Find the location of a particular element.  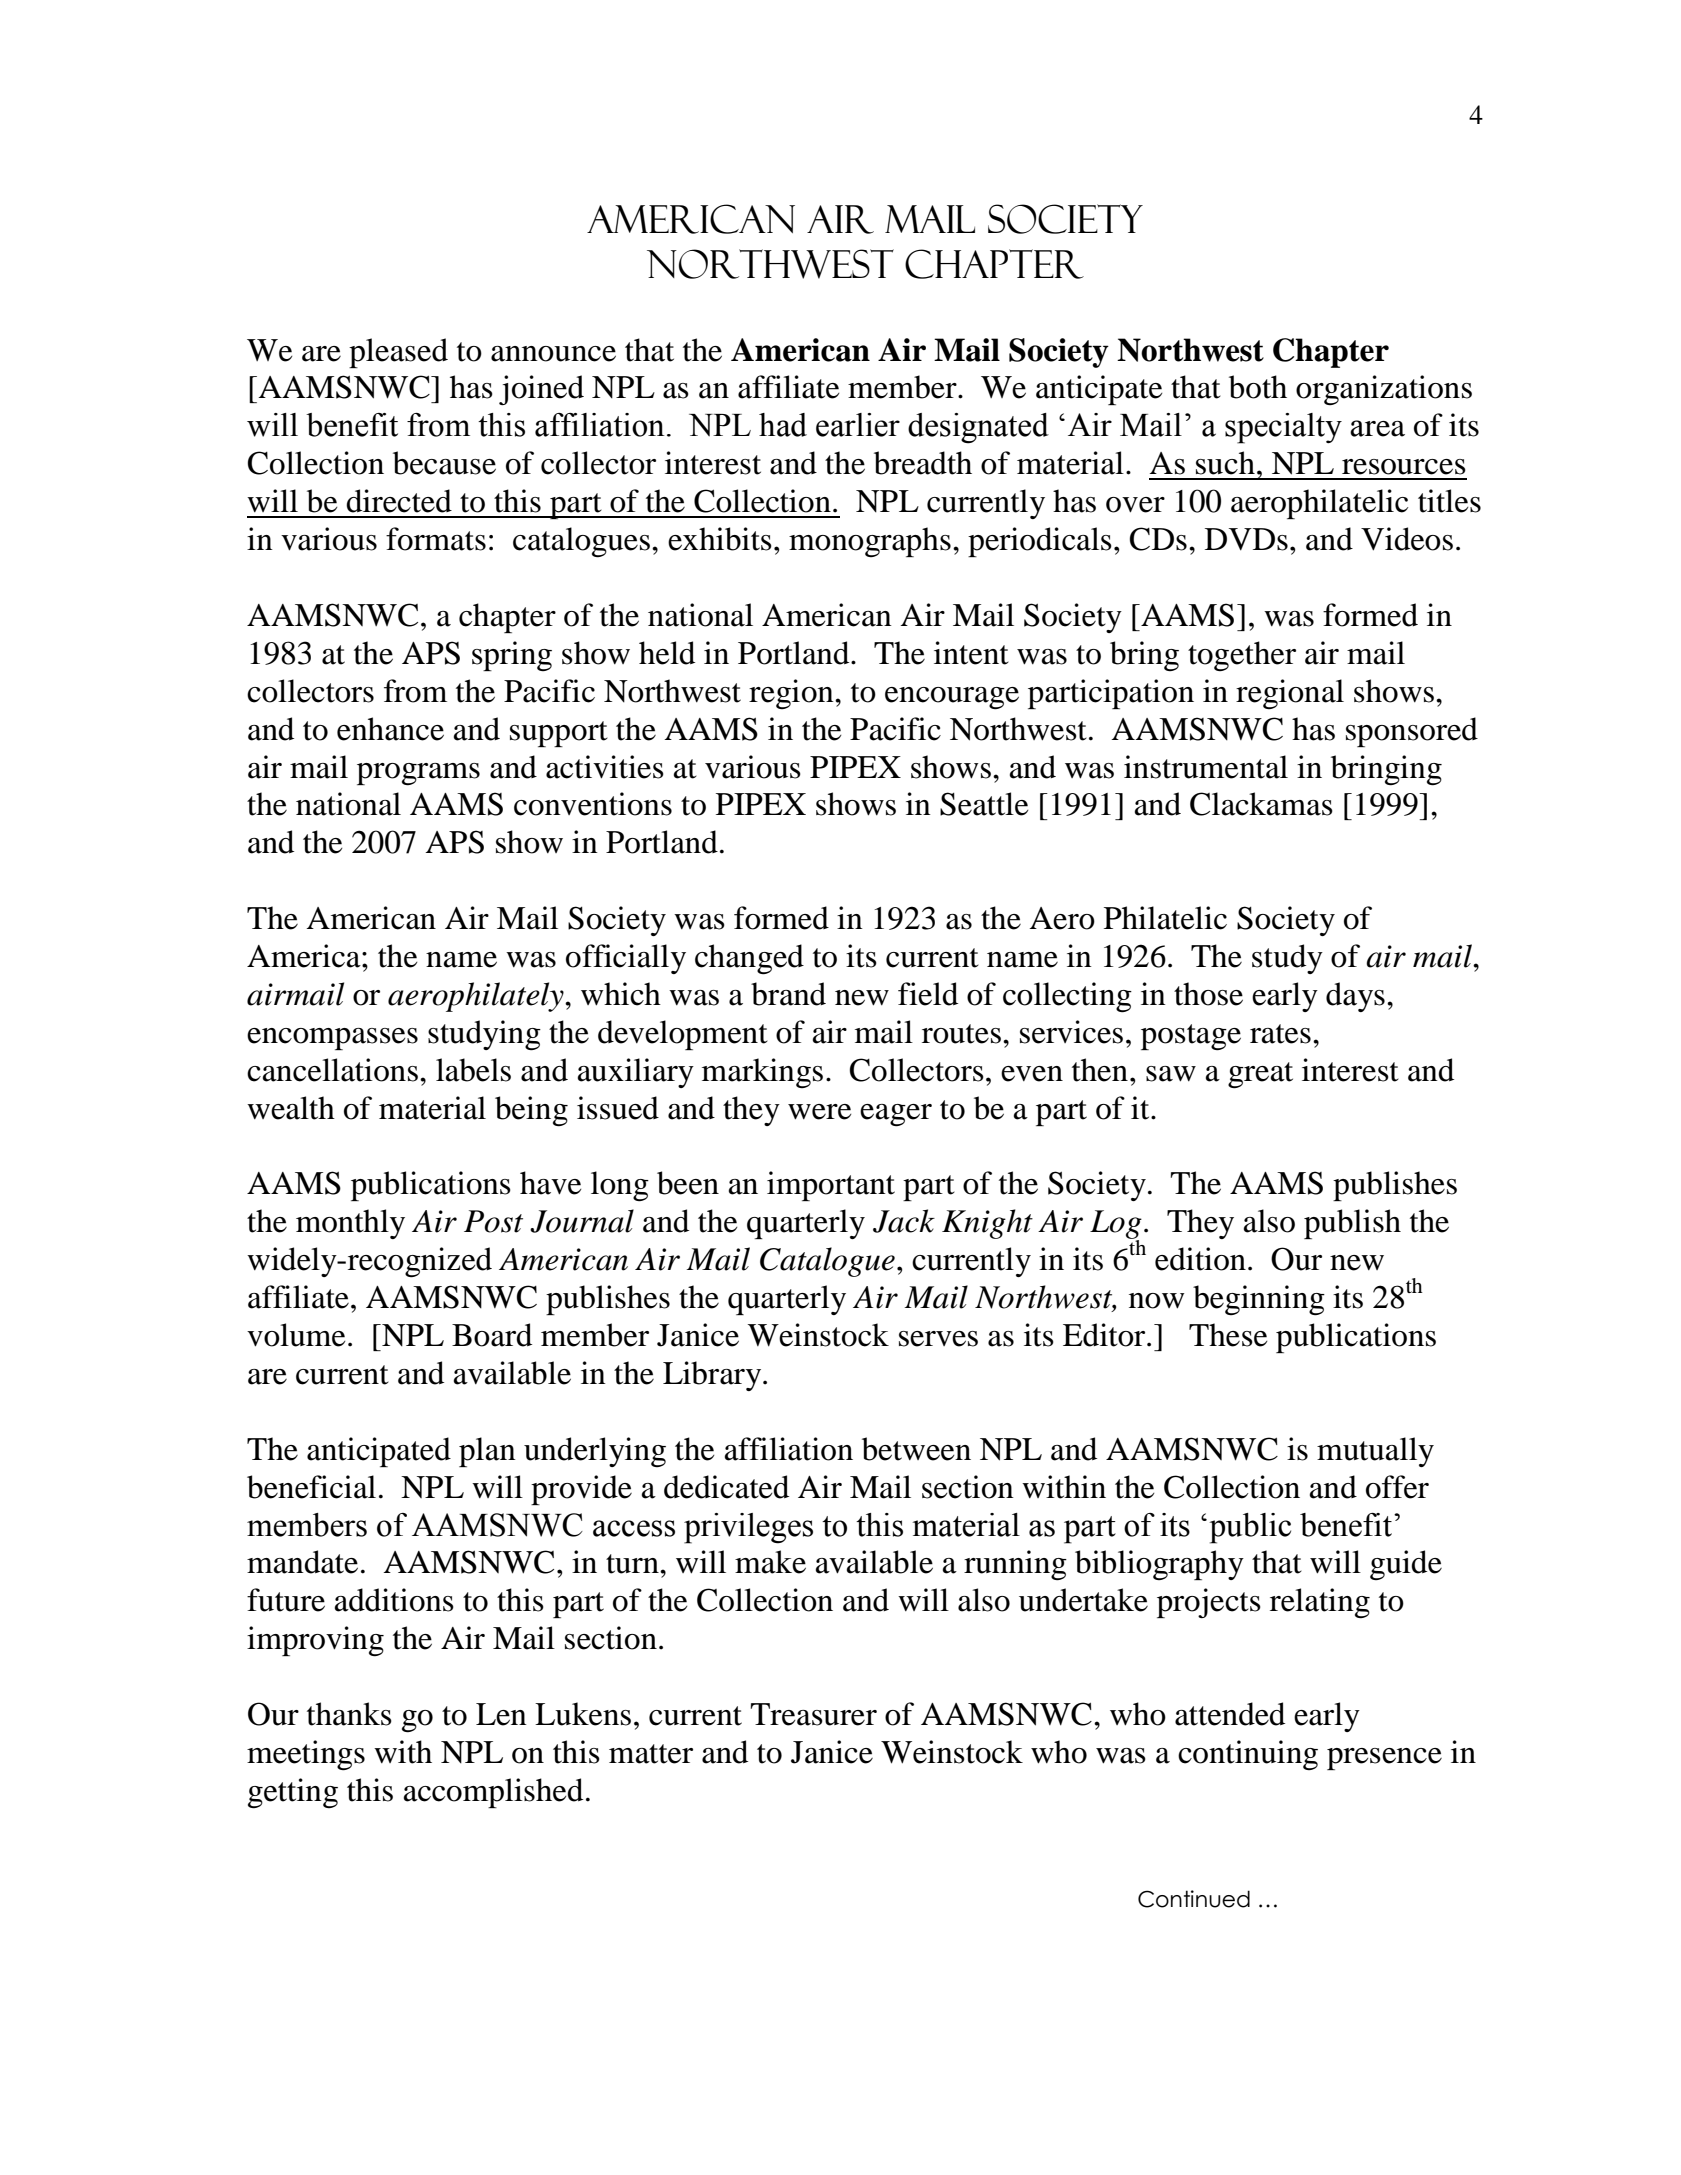

pleased is located at coordinates (398, 353).
